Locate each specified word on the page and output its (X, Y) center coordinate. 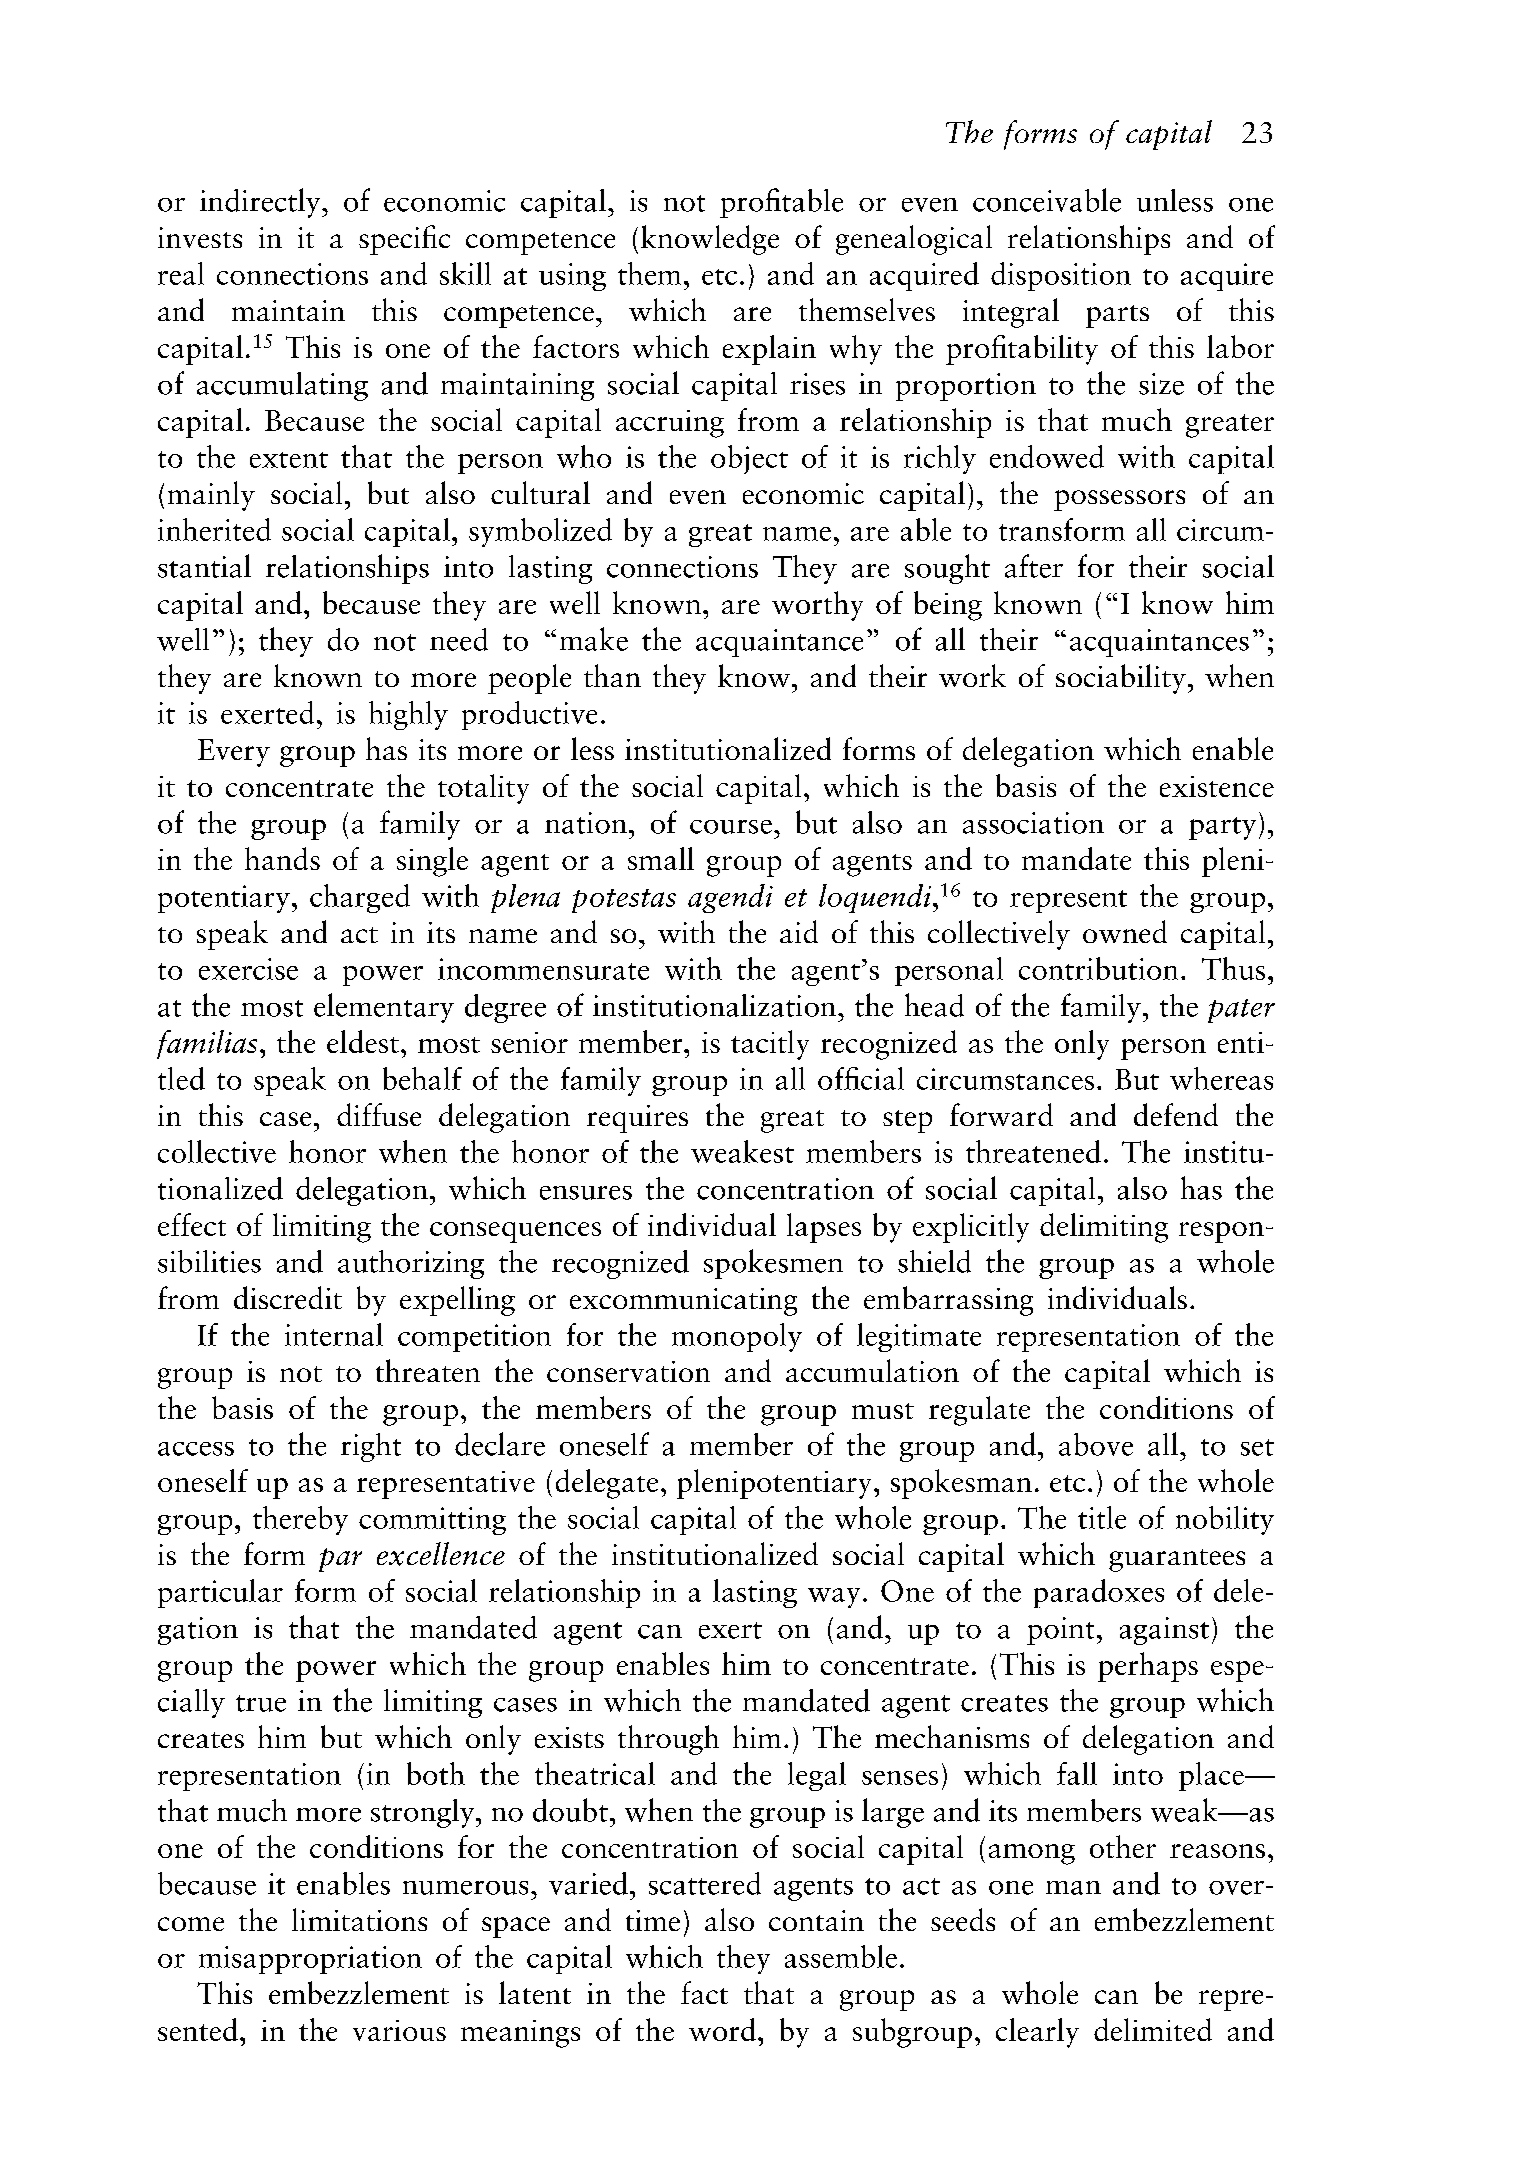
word (722, 2029)
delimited (1153, 2029)
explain (769, 350)
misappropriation (310, 1960)
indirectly (261, 203)
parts (1117, 316)
